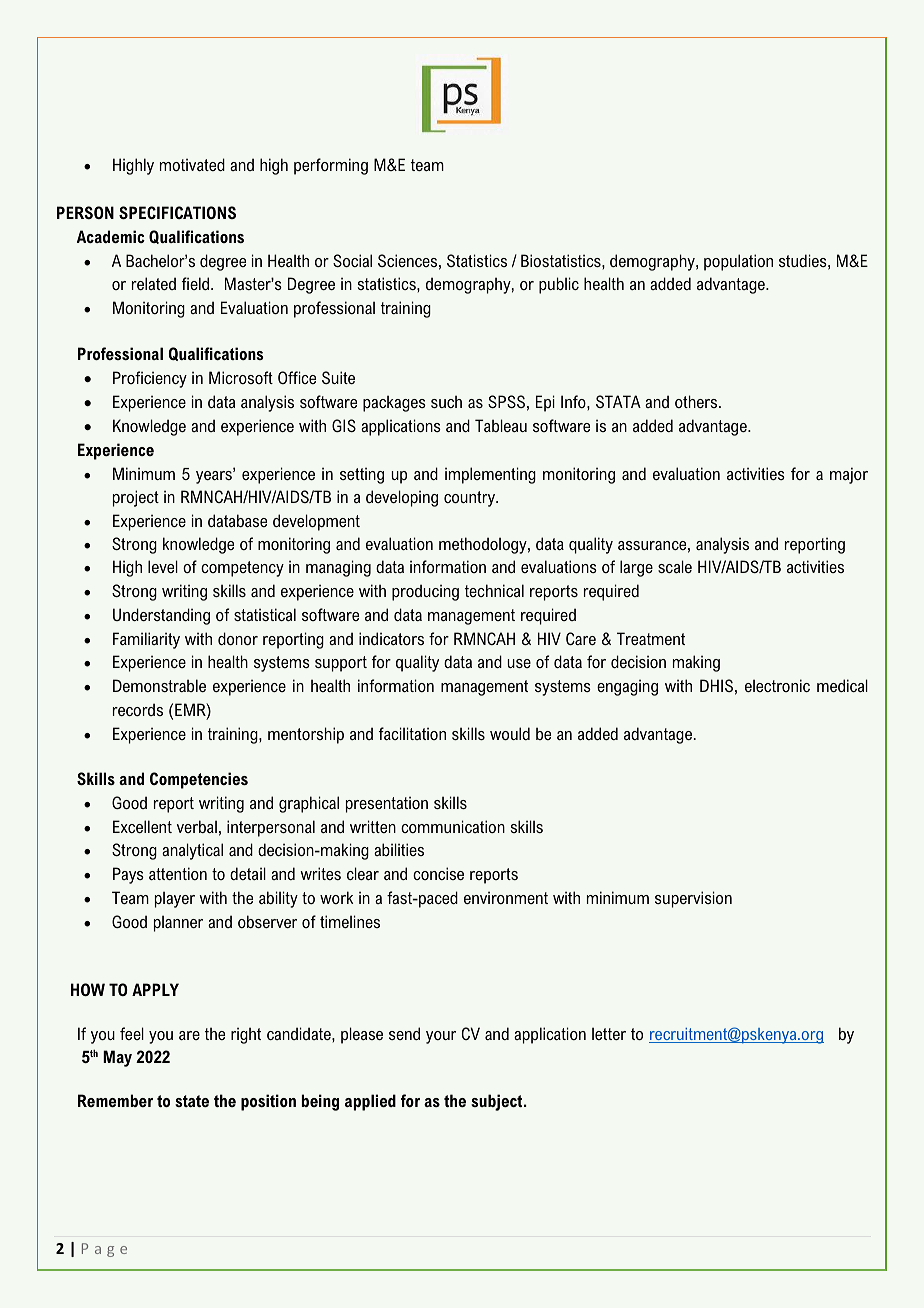 This document has height=1308, width=924. What do you see at coordinates (498, 1102) in the document?
I see `subject` at bounding box center [498, 1102].
